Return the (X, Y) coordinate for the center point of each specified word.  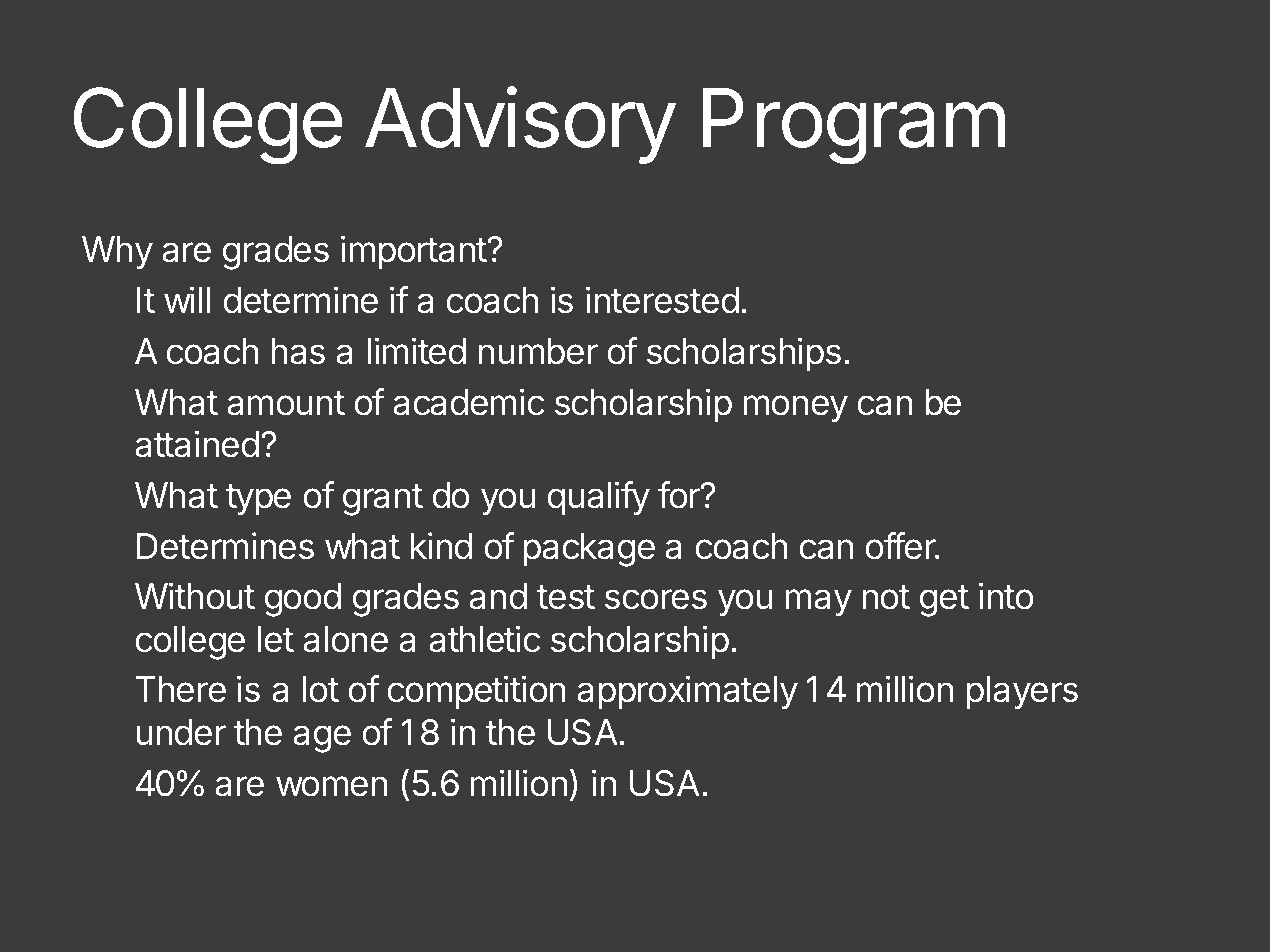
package (589, 550)
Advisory (520, 125)
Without (195, 596)
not (886, 597)
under (181, 732)
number (538, 351)
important (414, 252)
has (298, 351)
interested (662, 300)
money (795, 409)
